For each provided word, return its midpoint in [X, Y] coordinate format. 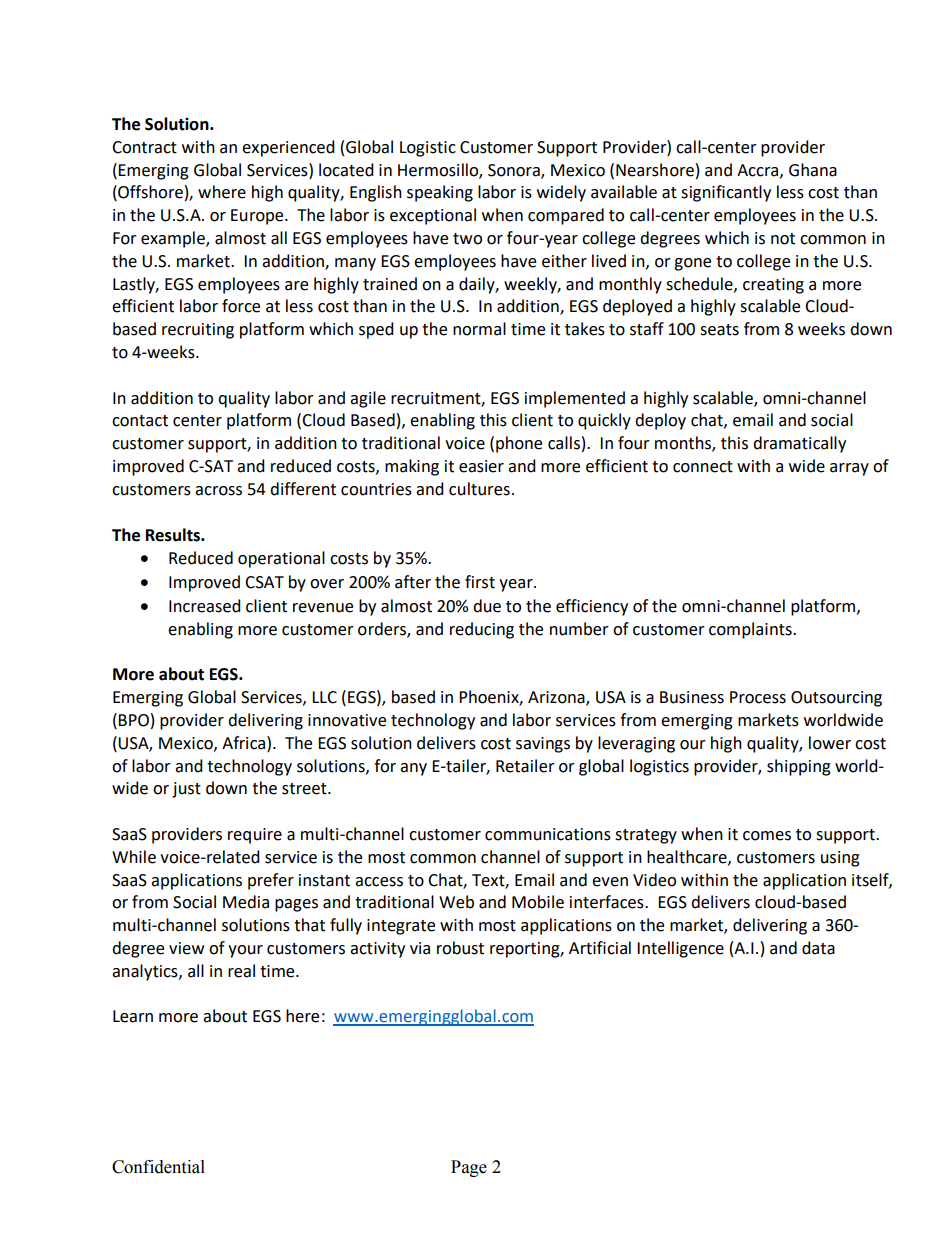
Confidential [158, 1167]
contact [140, 421]
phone [519, 444]
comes [767, 836]
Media [246, 902]
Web [456, 902]
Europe [258, 217]
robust [460, 948]
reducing [482, 630]
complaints [751, 630]
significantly [726, 193]
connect [703, 467]
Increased [205, 606]
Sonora [515, 171]
